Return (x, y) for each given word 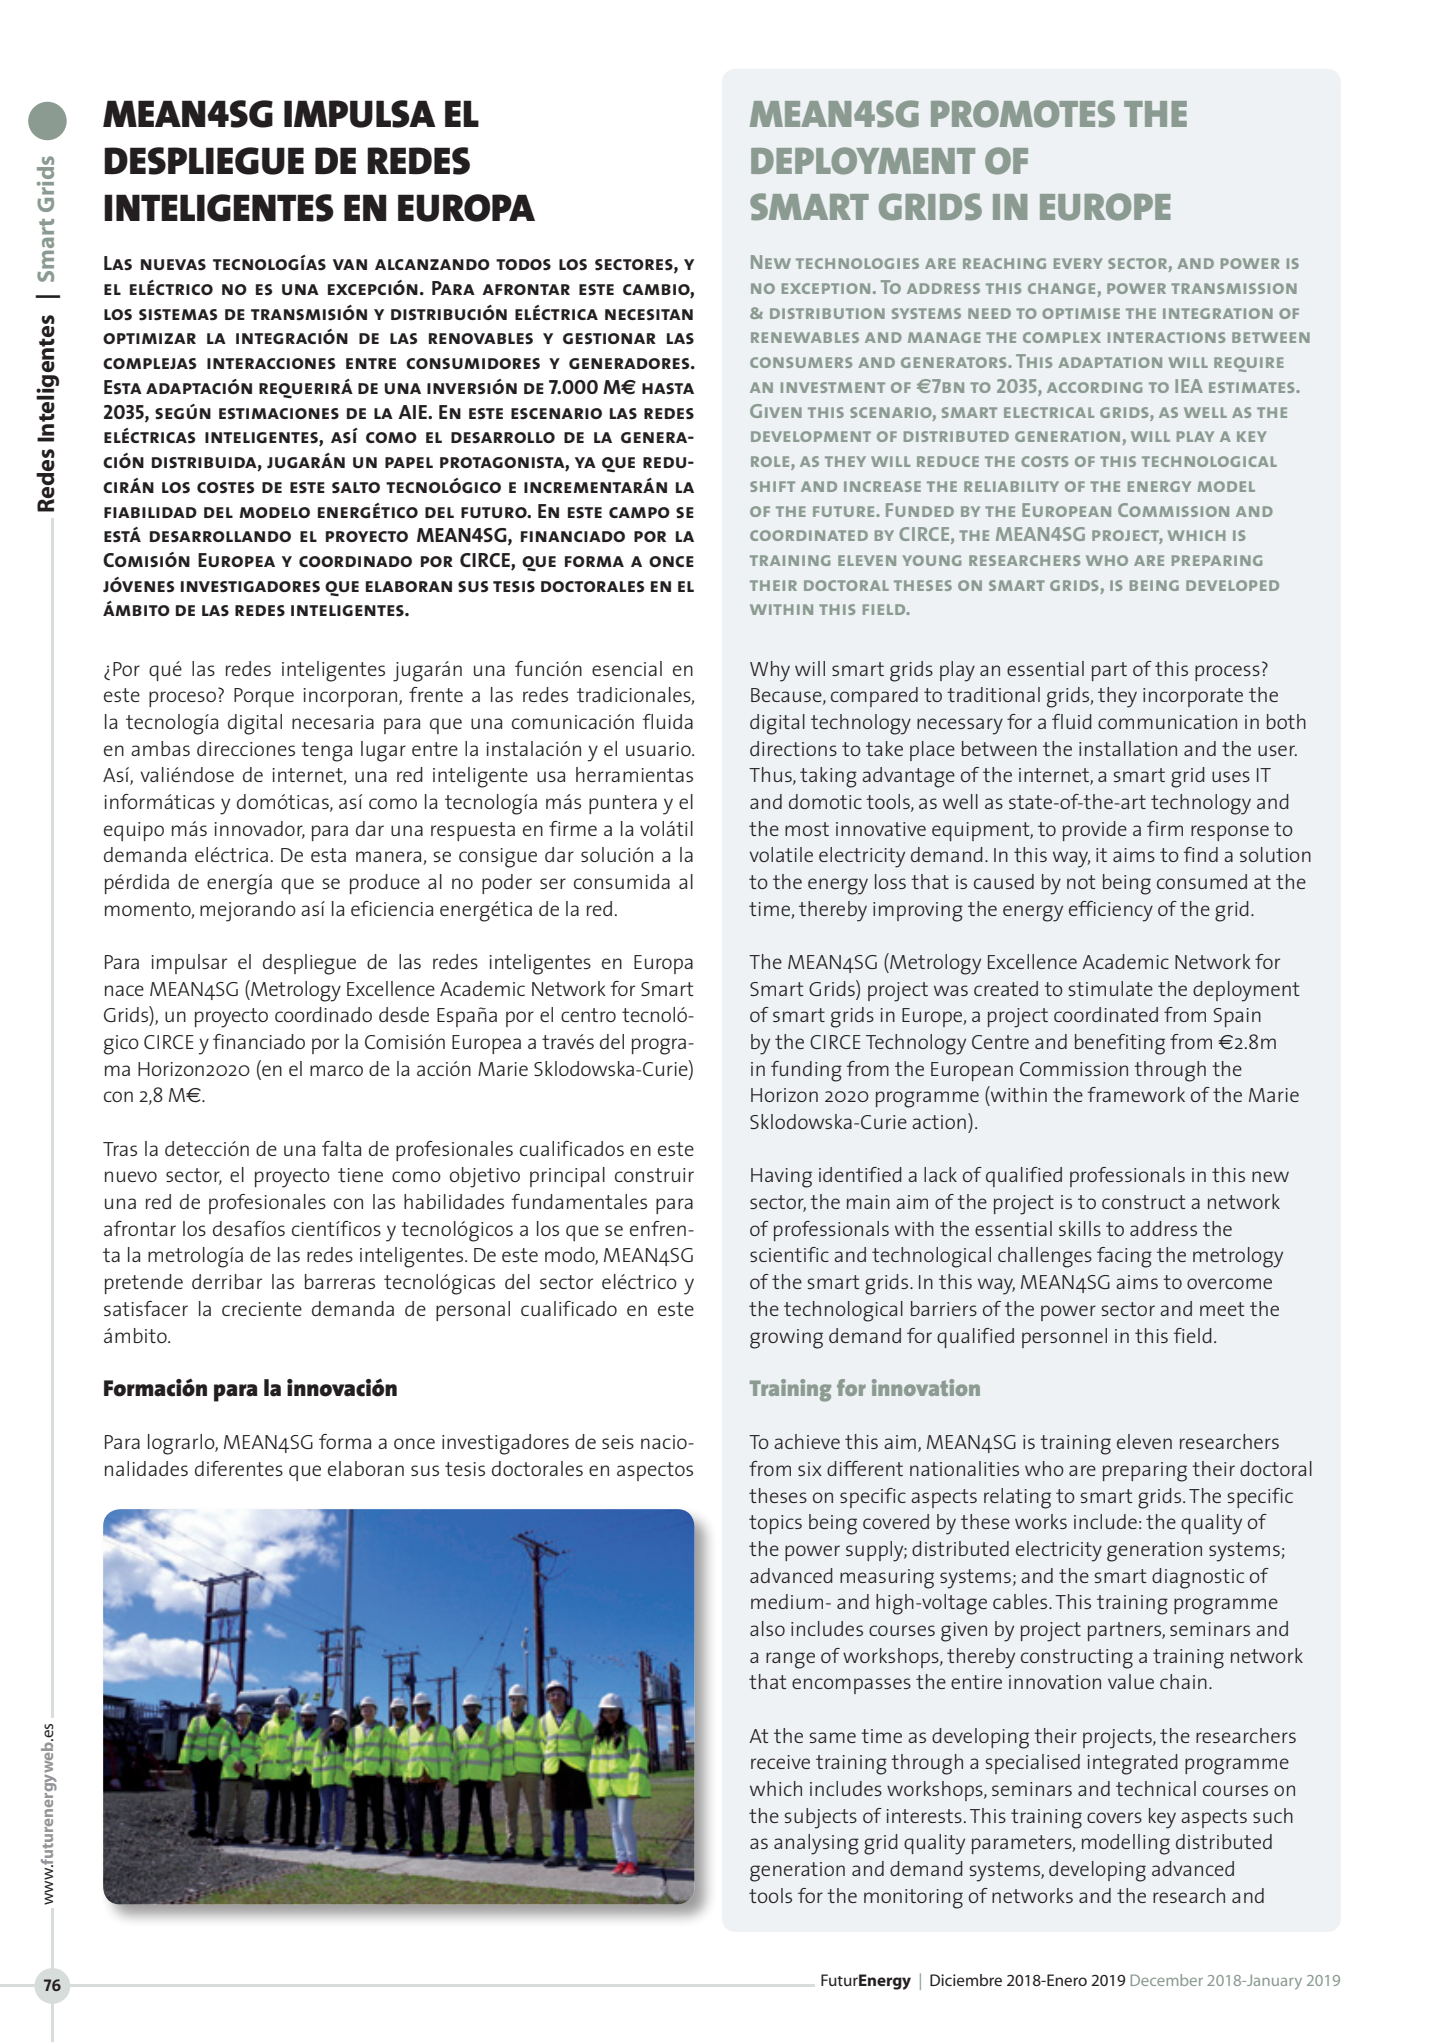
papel (409, 462)
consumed (1202, 881)
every (1078, 263)
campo (639, 512)
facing (1124, 1257)
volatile (781, 854)
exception (826, 288)
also (767, 1628)
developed (1232, 585)
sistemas (178, 315)
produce (385, 884)
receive (780, 1762)
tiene (360, 1175)
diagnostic (1198, 1578)
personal (473, 1311)
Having (781, 1178)
